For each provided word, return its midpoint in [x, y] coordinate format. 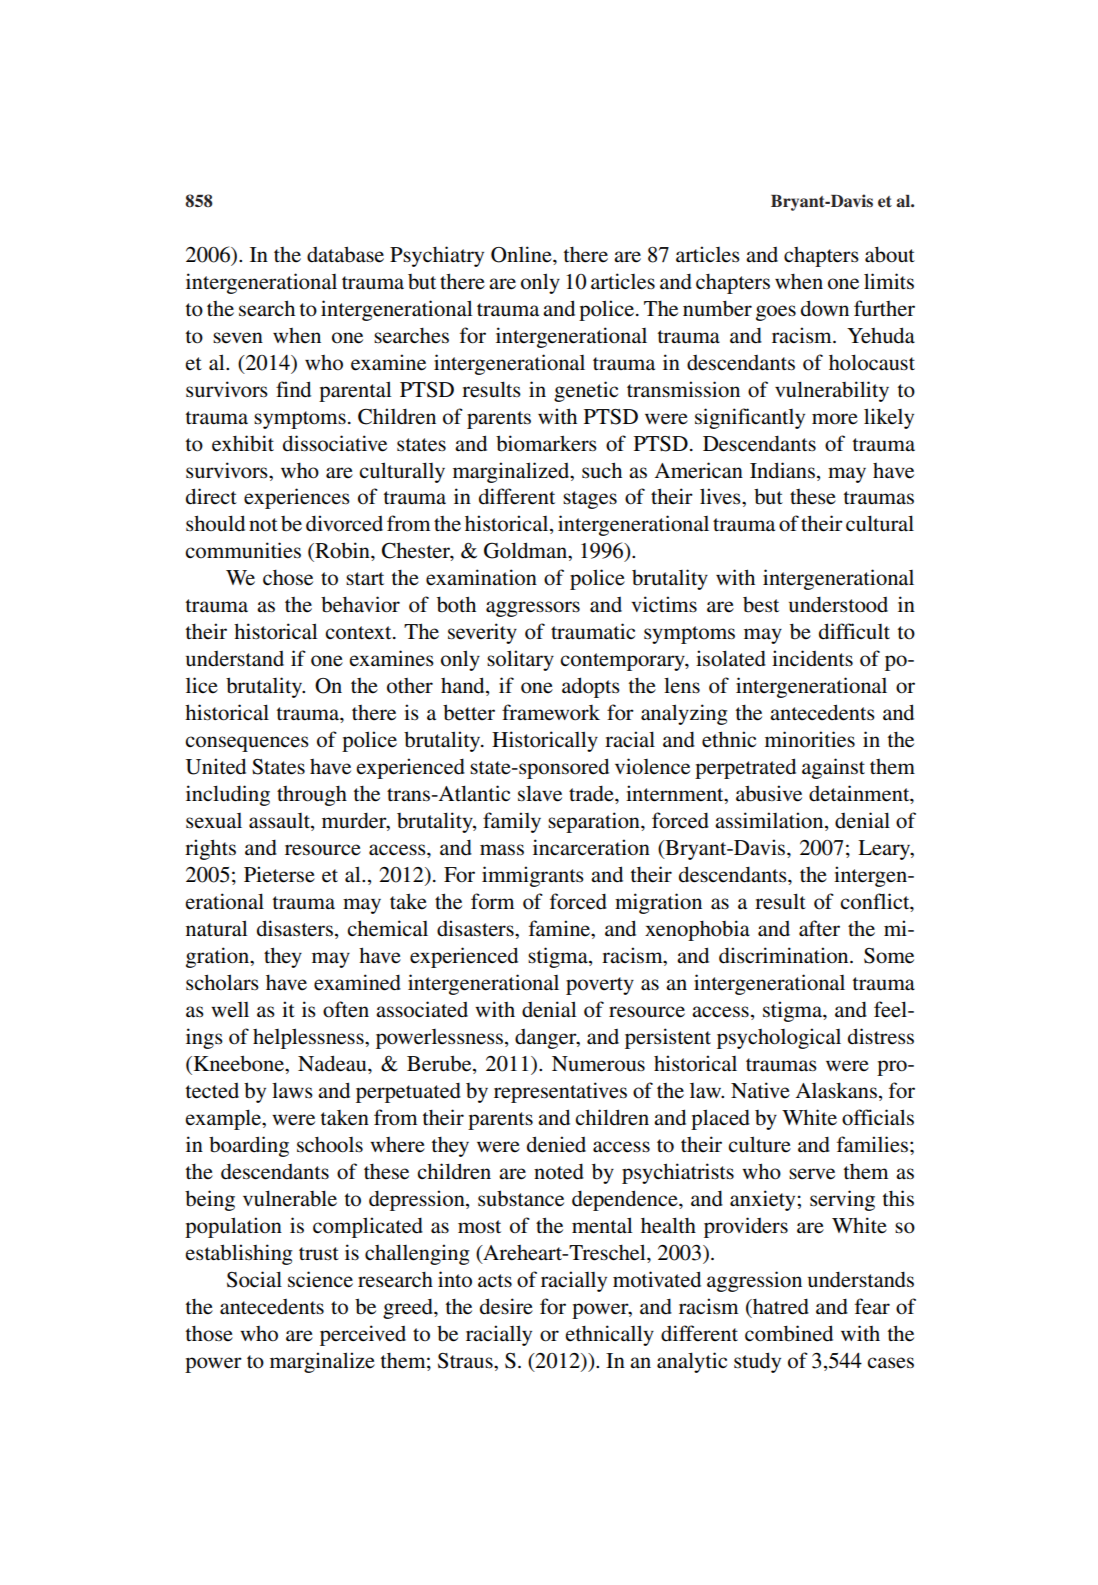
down [825, 308]
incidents [812, 658]
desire [506, 1306]
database [345, 254]
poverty [600, 986]
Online [522, 254]
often [346, 1009]
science [320, 1279]
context [359, 633]
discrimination [785, 955]
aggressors [533, 609]
